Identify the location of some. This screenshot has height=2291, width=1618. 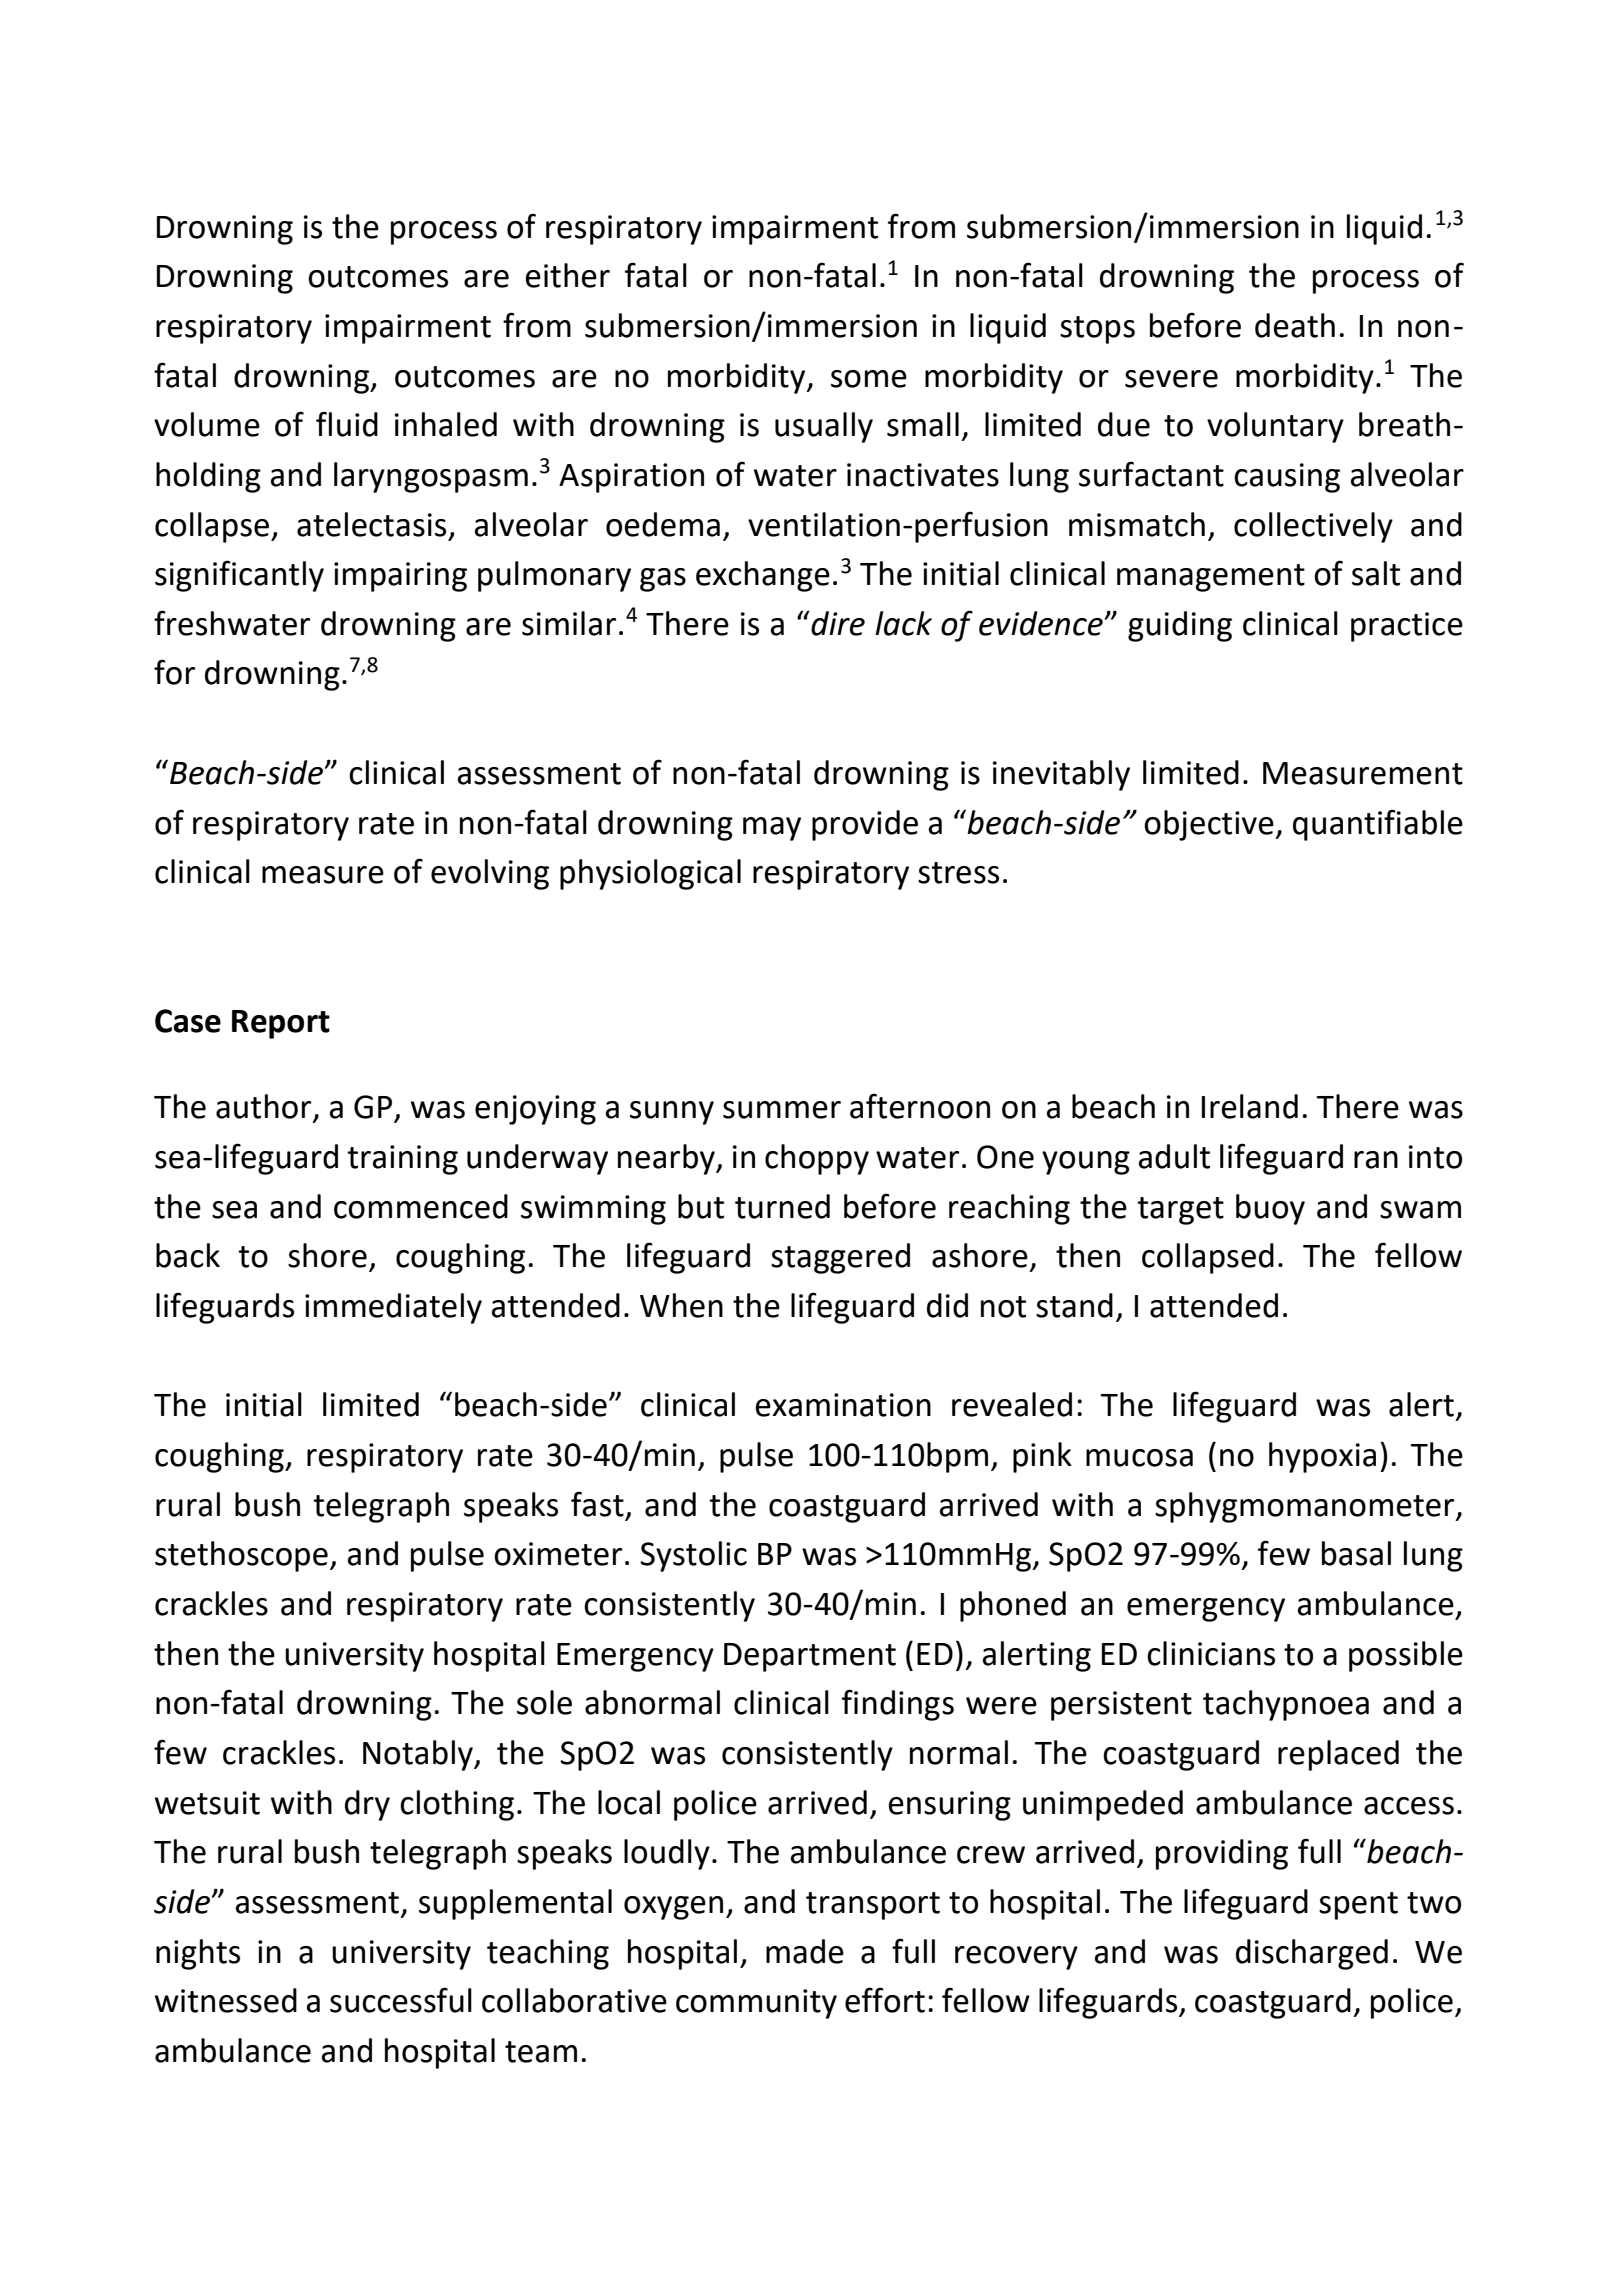
(869, 379).
